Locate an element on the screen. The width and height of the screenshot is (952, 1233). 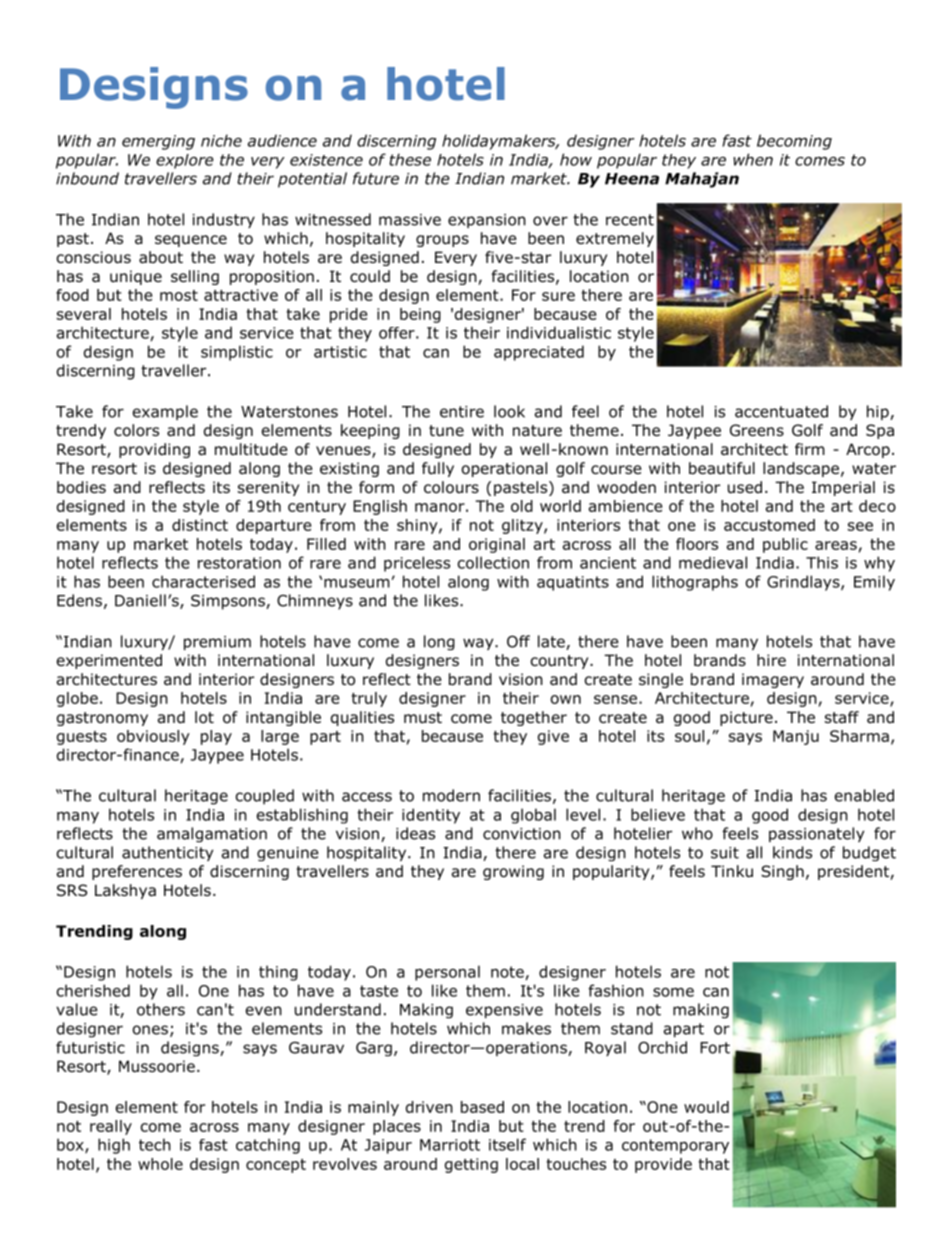
tech is located at coordinates (155, 1144).
